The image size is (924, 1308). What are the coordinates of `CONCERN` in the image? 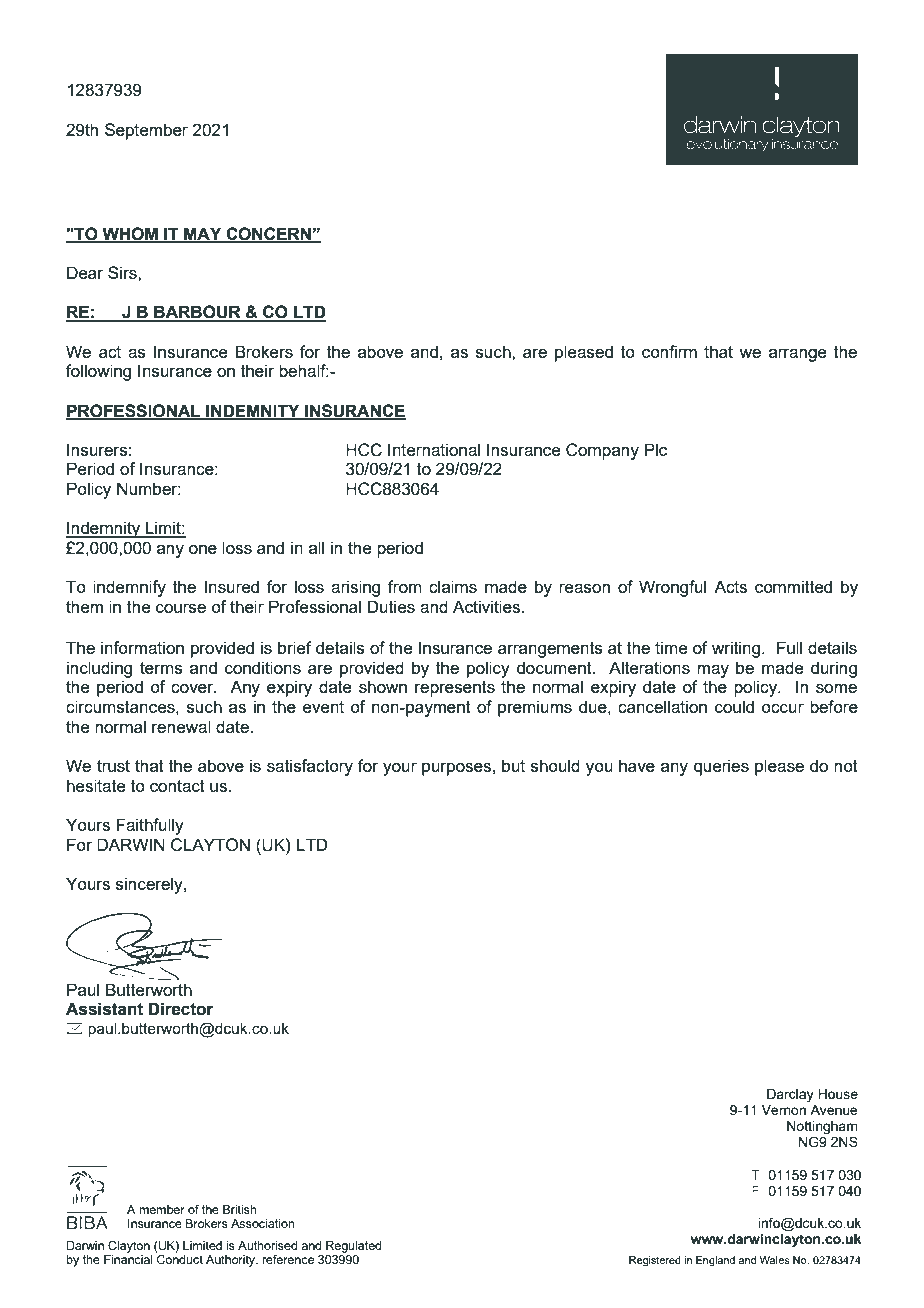 It's located at (268, 234).
